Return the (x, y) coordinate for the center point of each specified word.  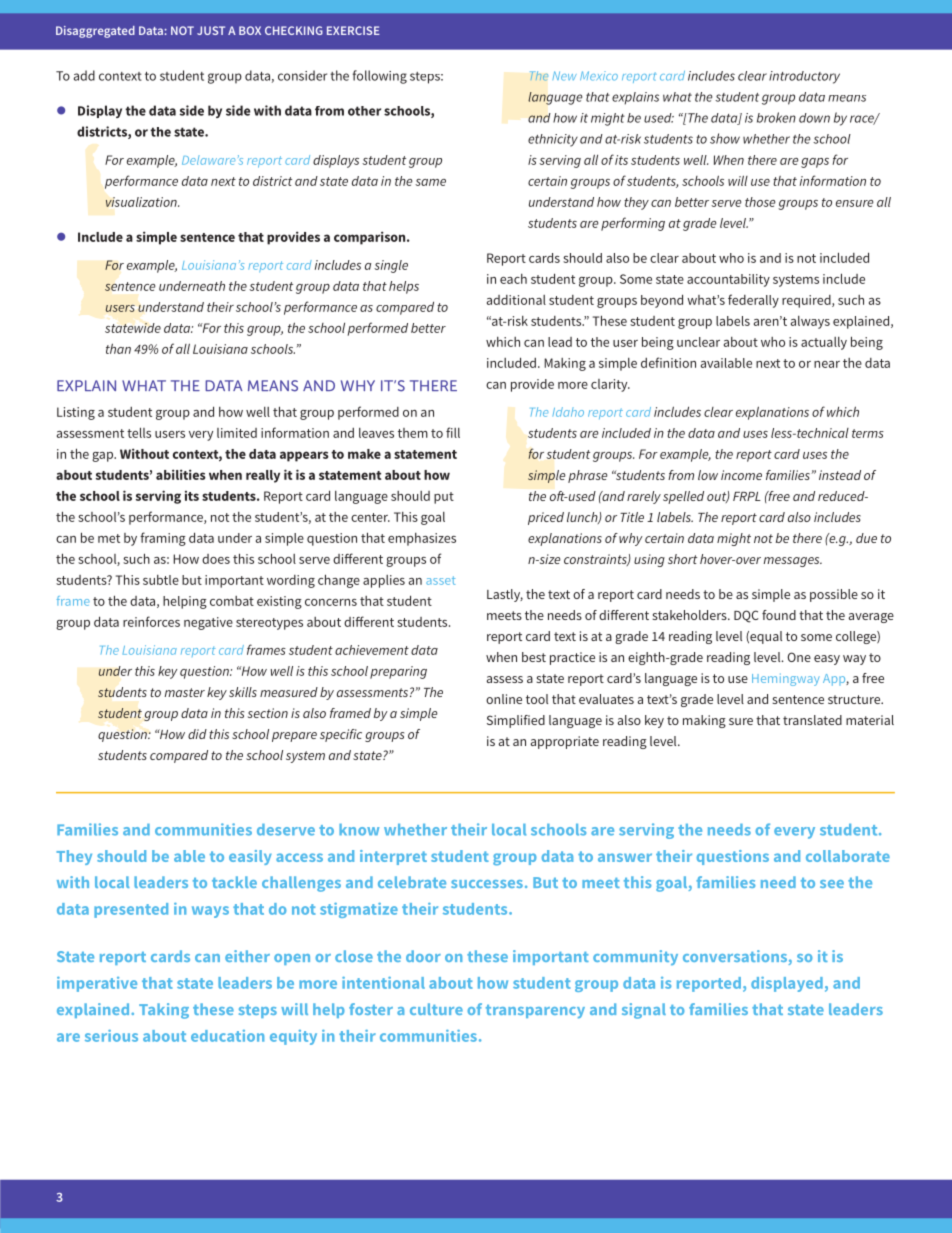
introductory (804, 77)
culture (436, 1009)
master (185, 692)
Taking (164, 1011)
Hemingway (786, 680)
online (504, 699)
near (827, 364)
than (118, 348)
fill (453, 432)
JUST (211, 30)
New (564, 76)
